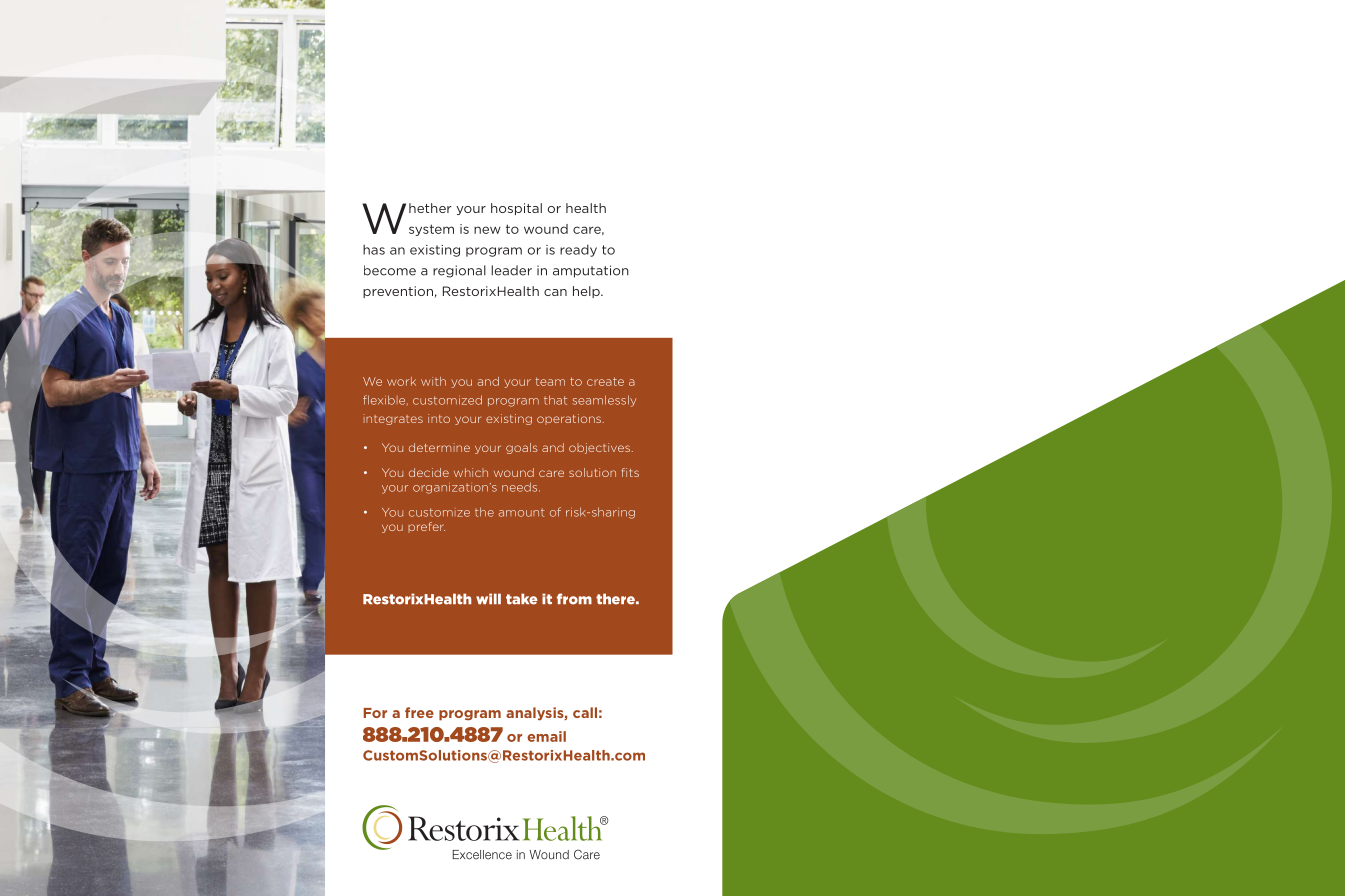 The height and width of the document is (896, 1345). What do you see at coordinates (578, 250) in the document?
I see `ready` at bounding box center [578, 250].
